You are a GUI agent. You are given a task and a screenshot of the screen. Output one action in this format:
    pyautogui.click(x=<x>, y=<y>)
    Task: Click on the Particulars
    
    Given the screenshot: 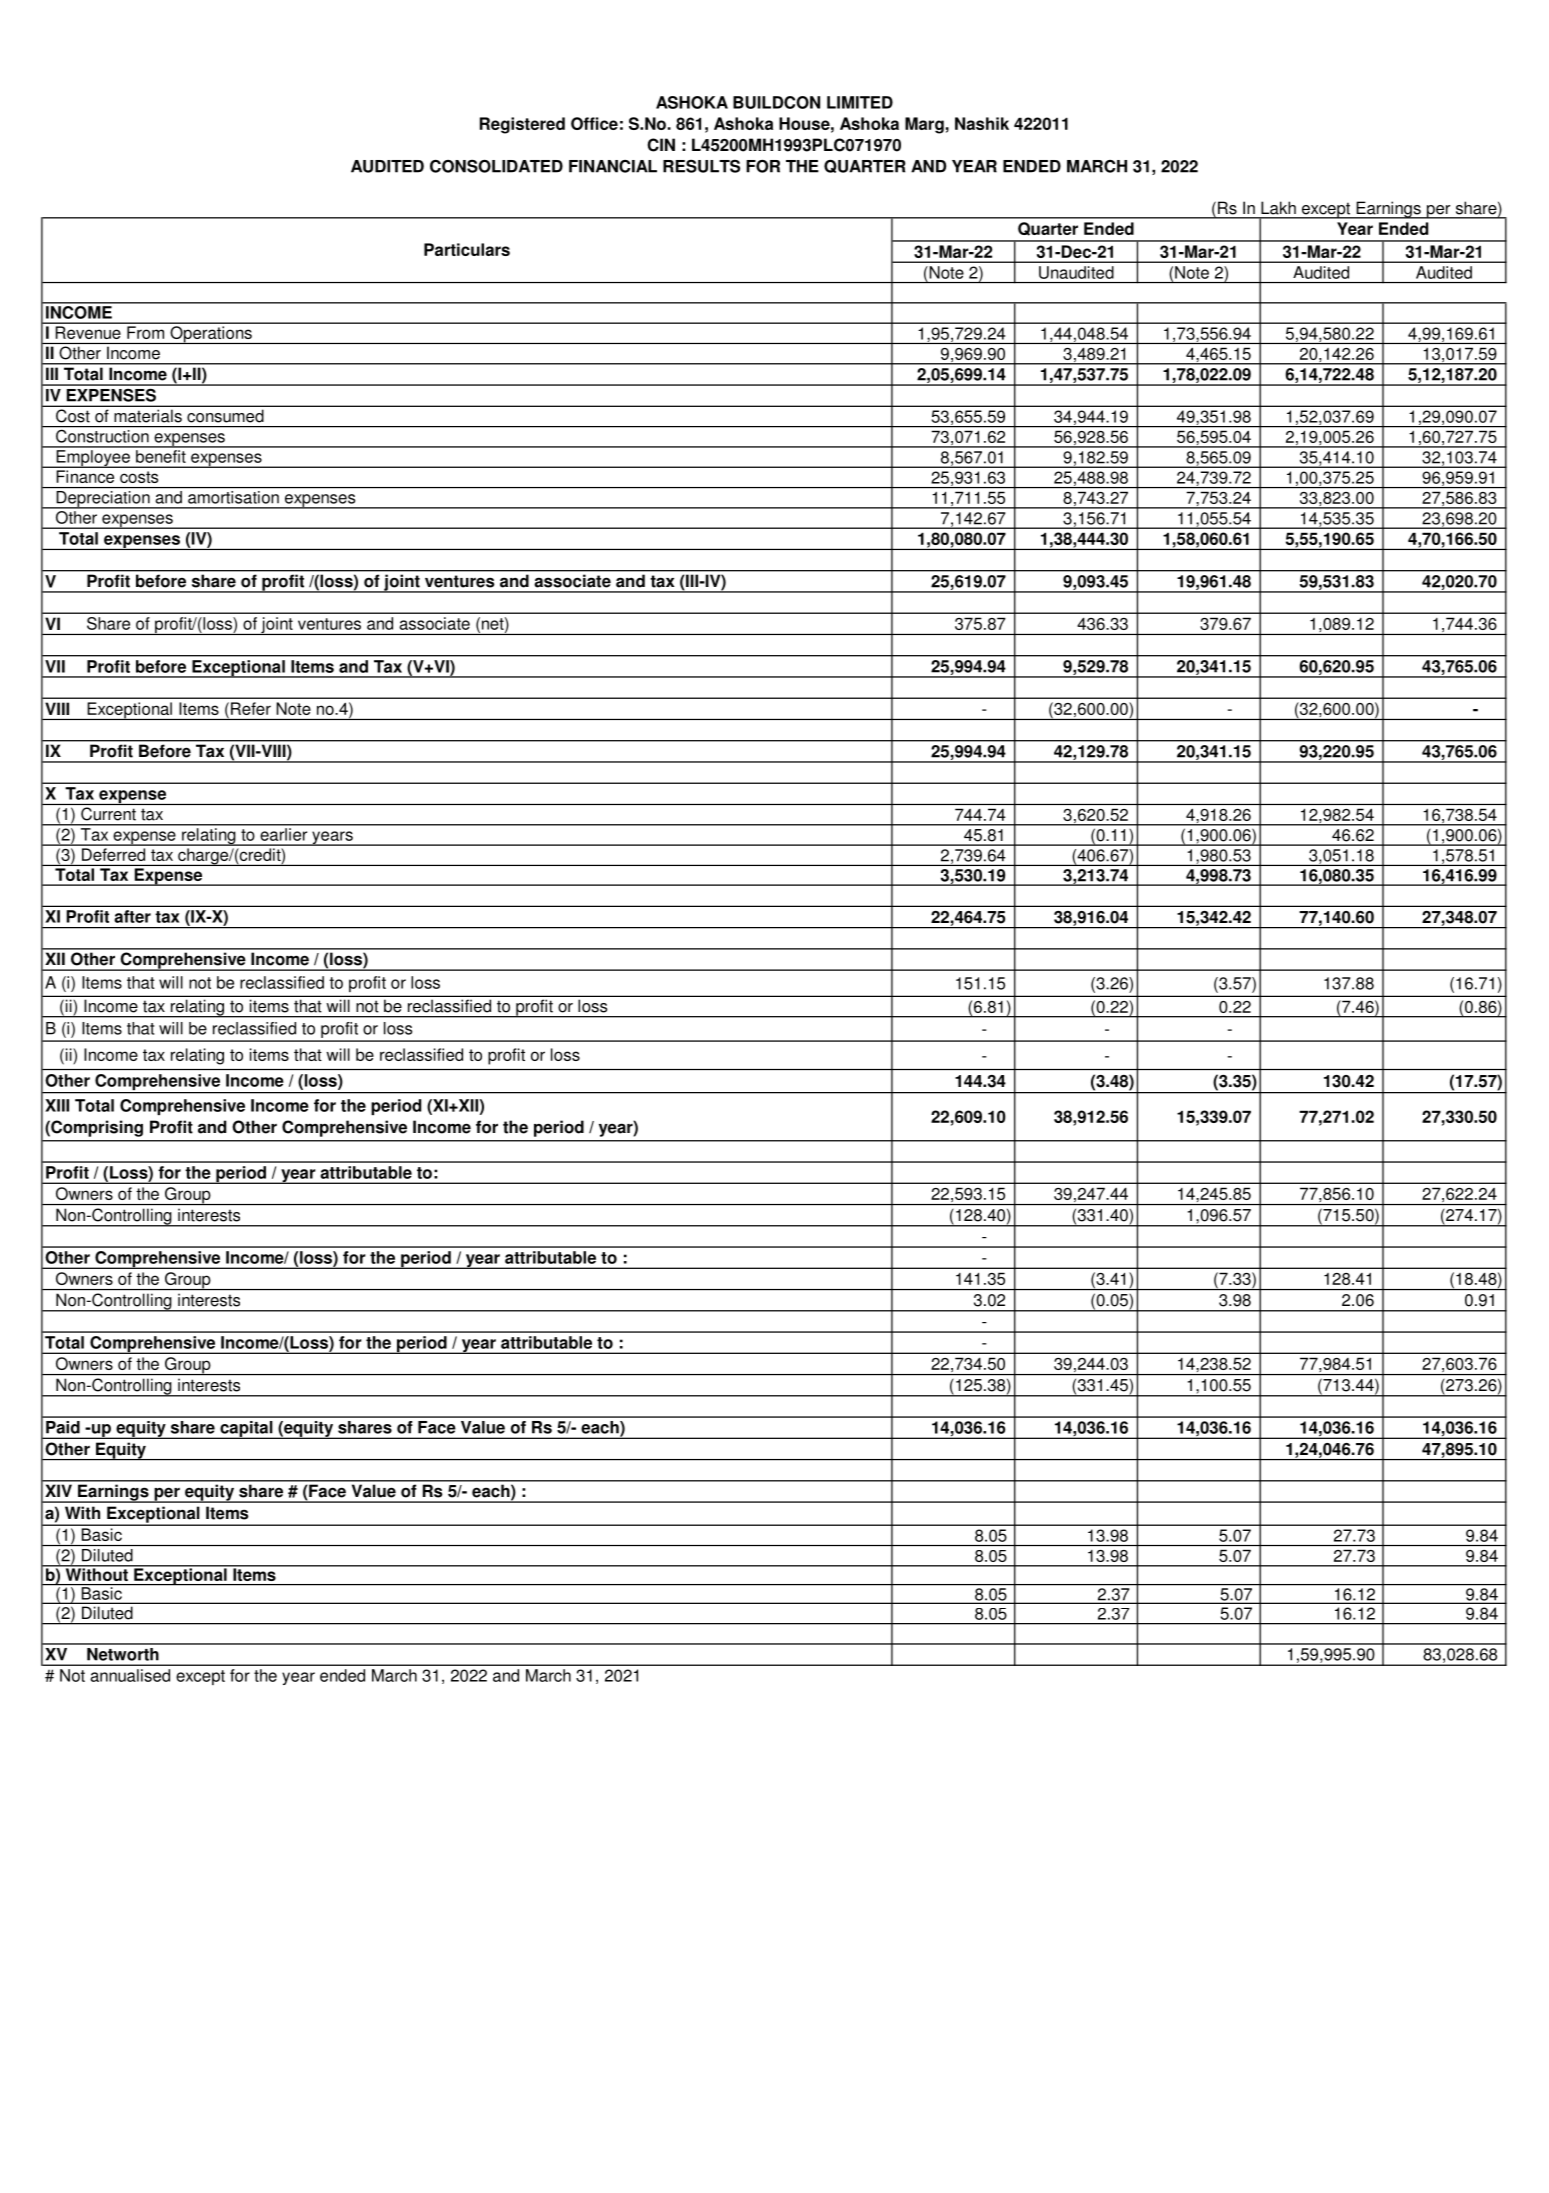 What is the action you would take?
    pyautogui.click(x=467, y=249)
